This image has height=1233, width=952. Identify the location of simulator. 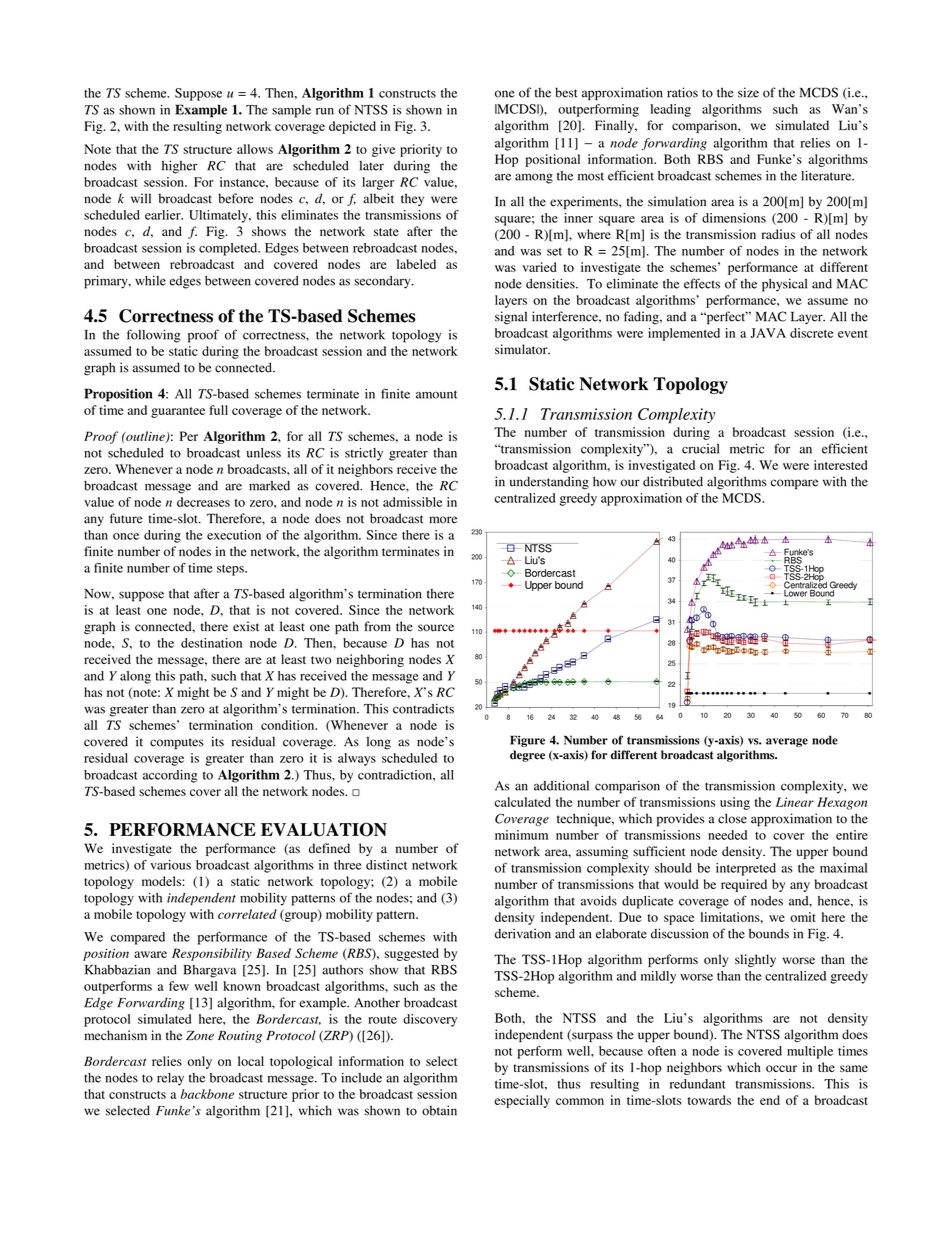
(522, 349).
